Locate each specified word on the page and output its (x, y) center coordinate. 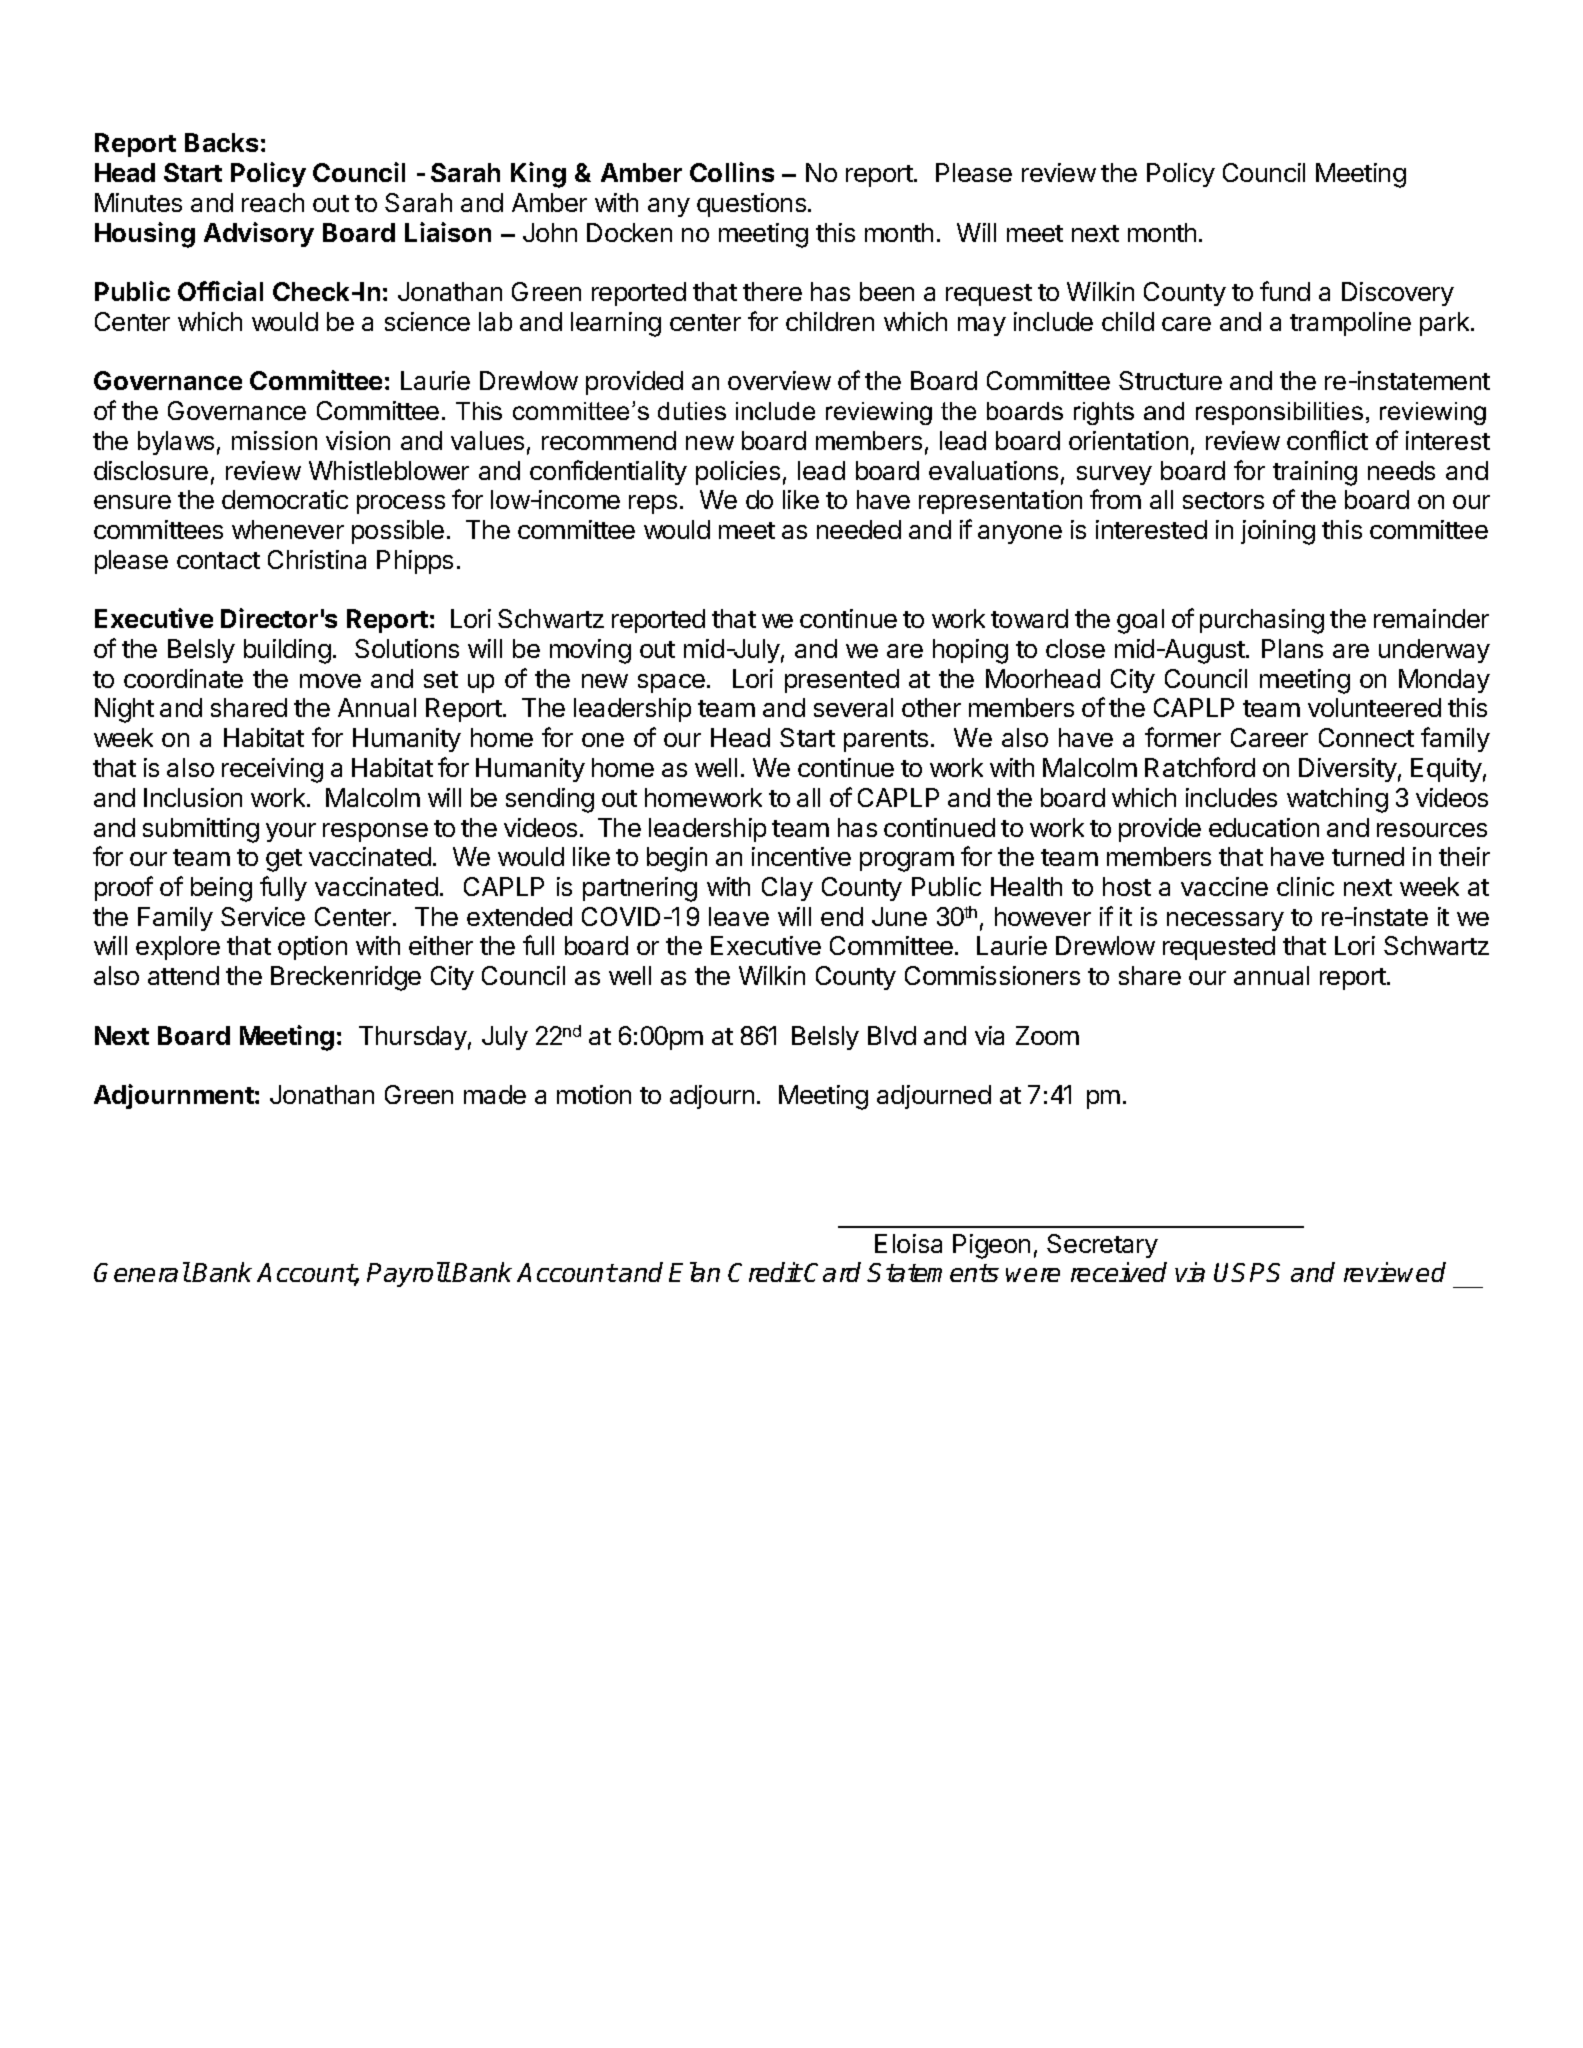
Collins (732, 172)
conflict (1327, 440)
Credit (765, 1272)
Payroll (408, 1274)
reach (273, 202)
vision (358, 440)
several (853, 707)
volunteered (1374, 707)
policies (738, 473)
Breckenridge (346, 978)
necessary (1225, 921)
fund (1285, 291)
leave (739, 916)
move (330, 681)
